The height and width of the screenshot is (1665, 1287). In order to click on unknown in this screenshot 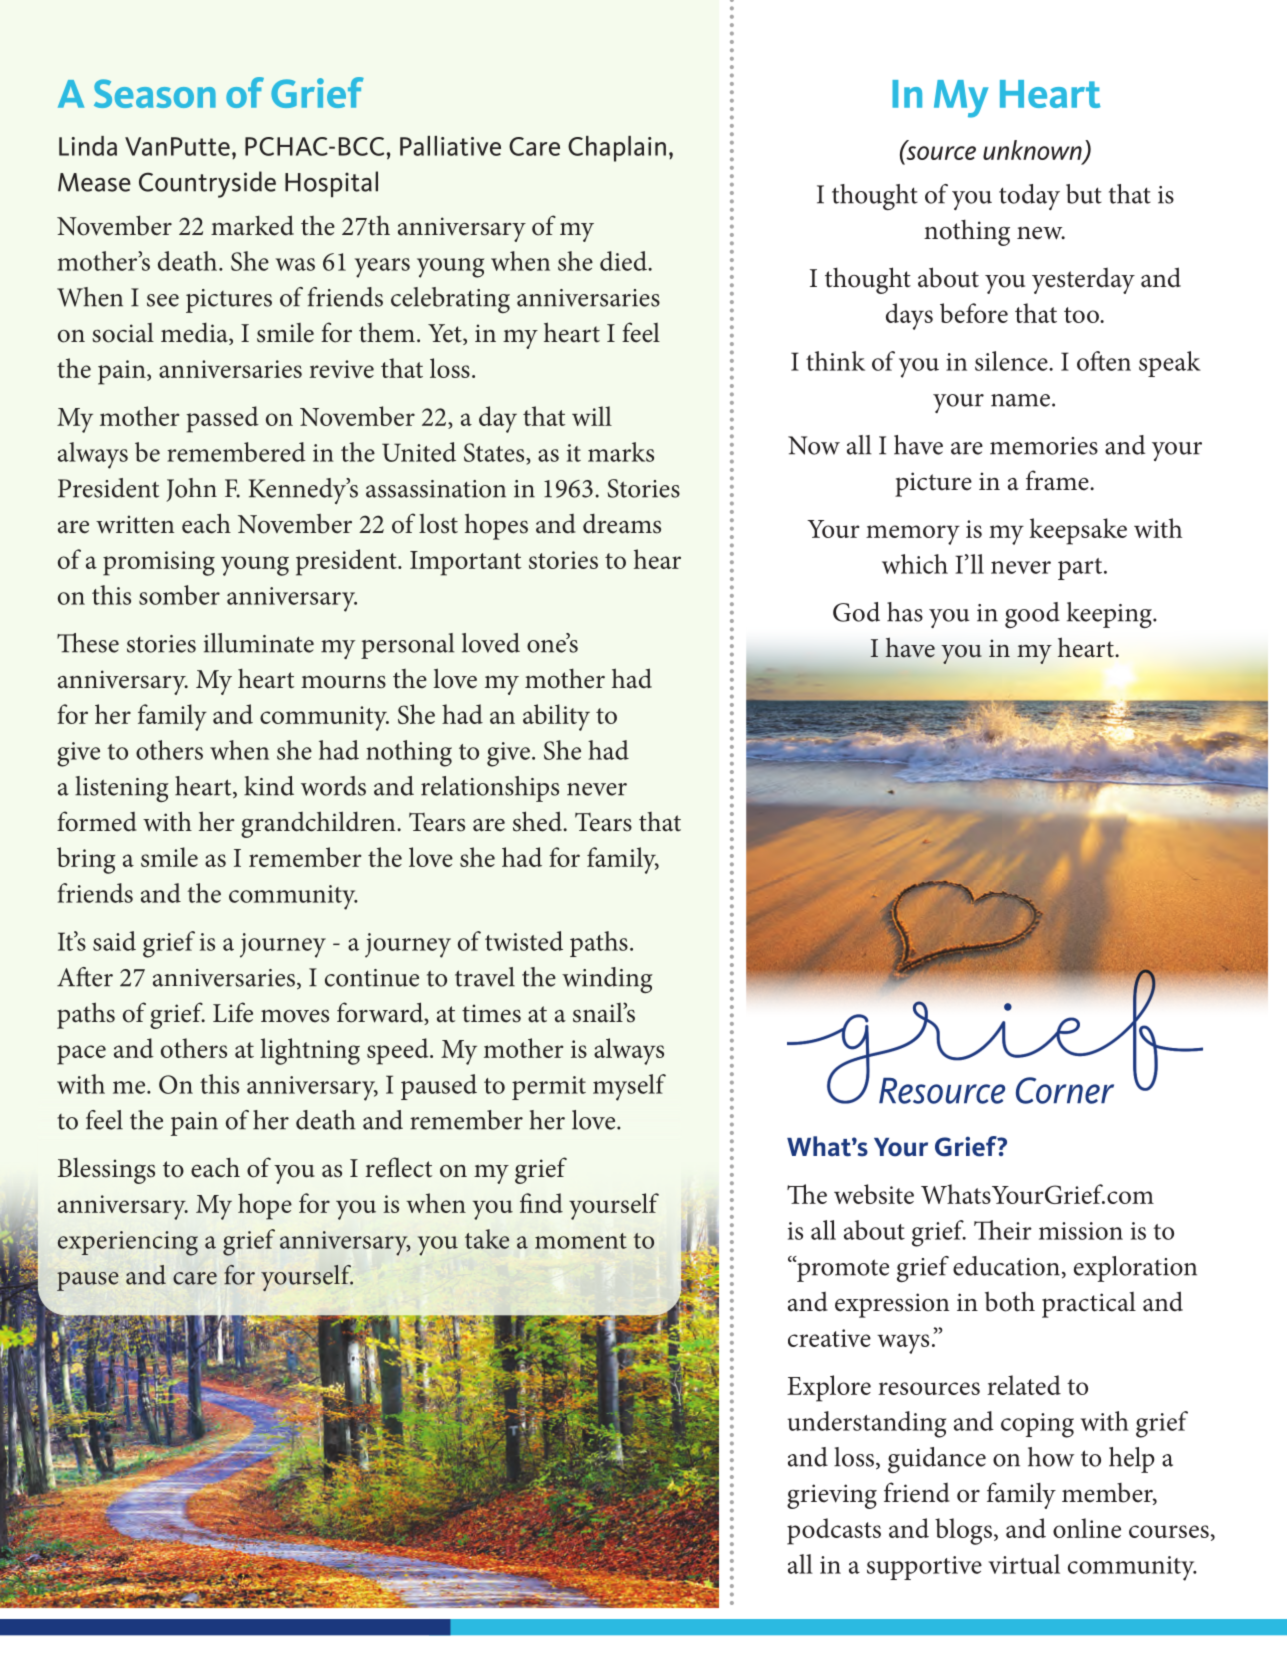, I will do `click(1033, 151)`.
